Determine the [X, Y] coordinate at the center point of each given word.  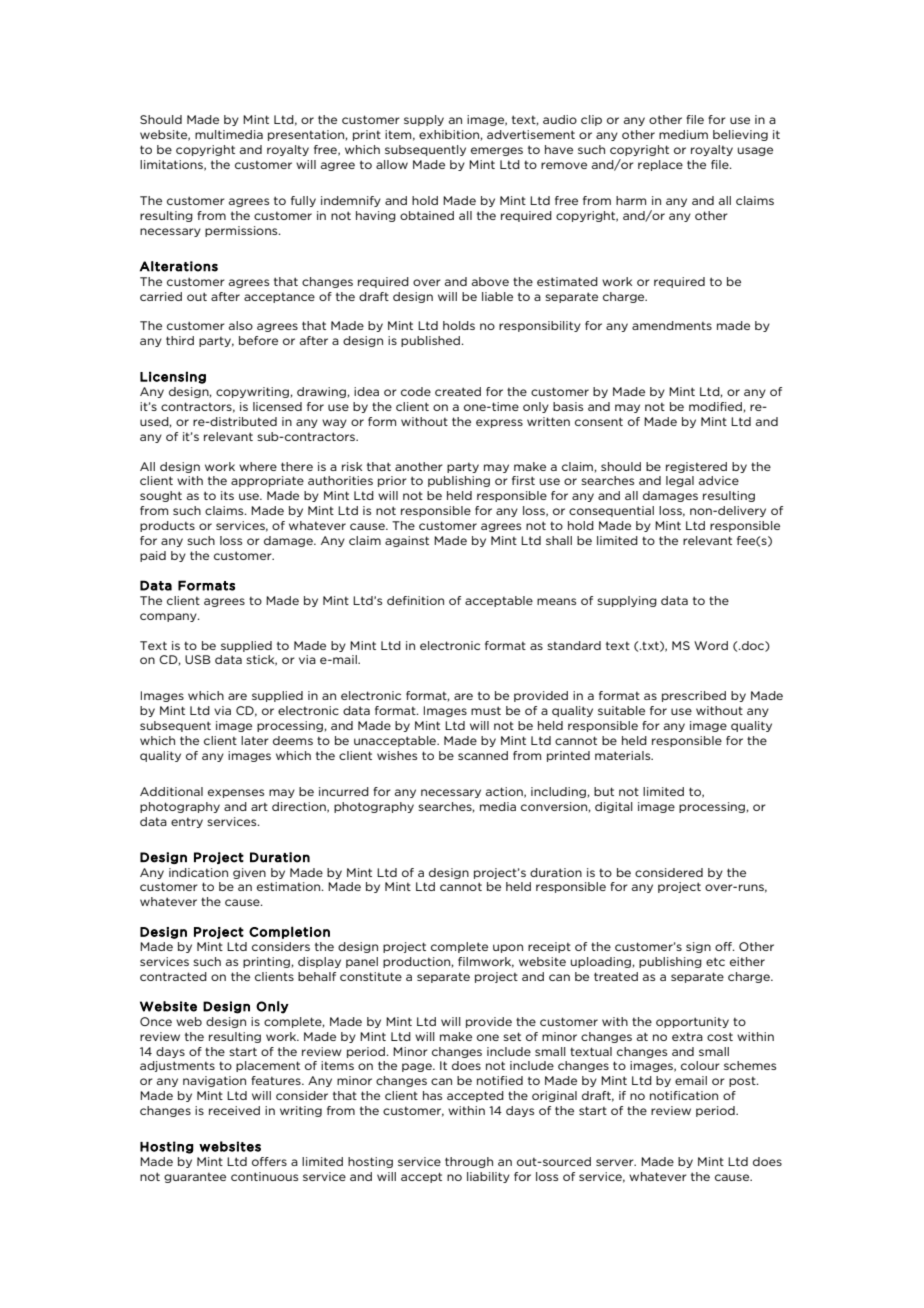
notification [684, 1095]
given [249, 873]
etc [715, 961]
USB [198, 659]
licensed [277, 406]
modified [715, 406]
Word [711, 645]
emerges [497, 151]
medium [683, 134]
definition [415, 600]
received [234, 1110]
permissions [242, 231]
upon [508, 948]
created [458, 391]
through [469, 1162]
